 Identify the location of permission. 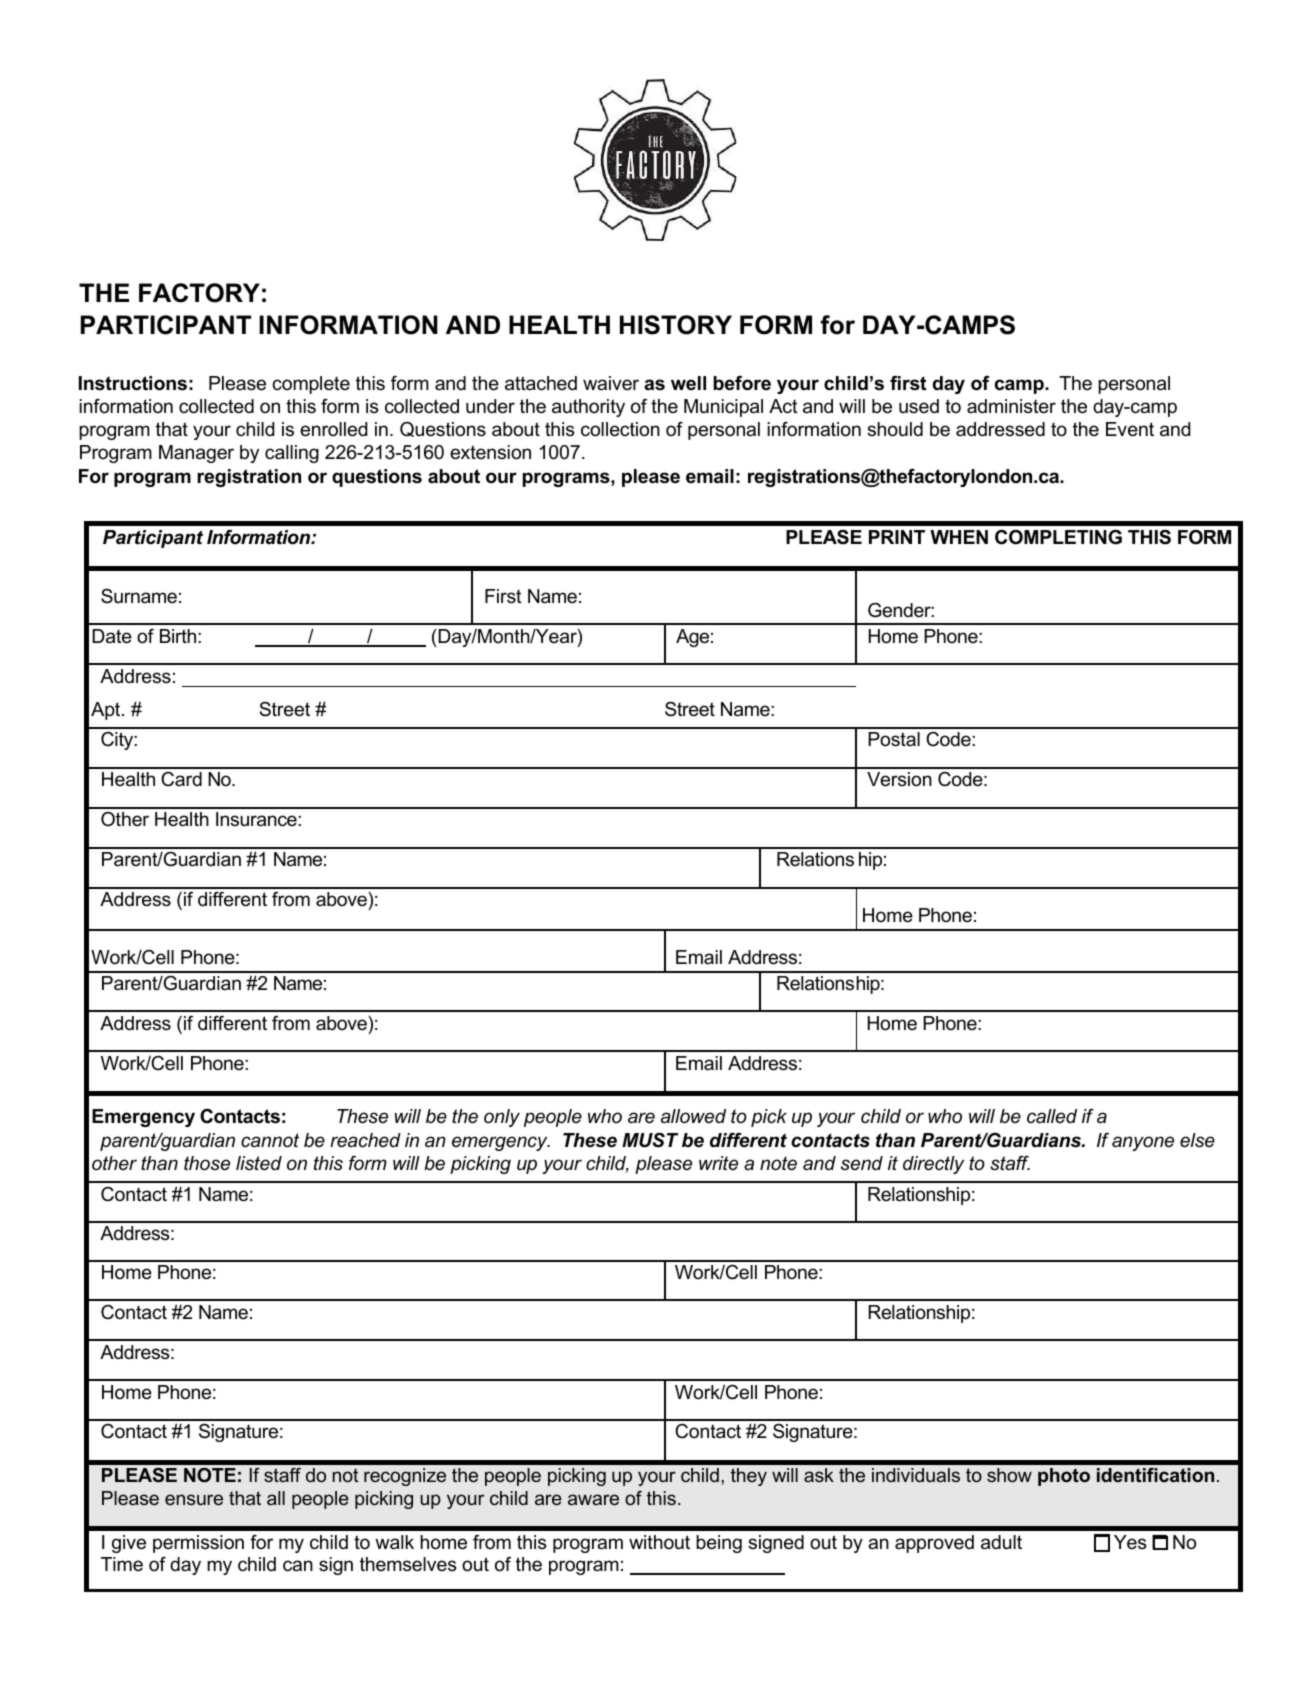
(198, 1544).
